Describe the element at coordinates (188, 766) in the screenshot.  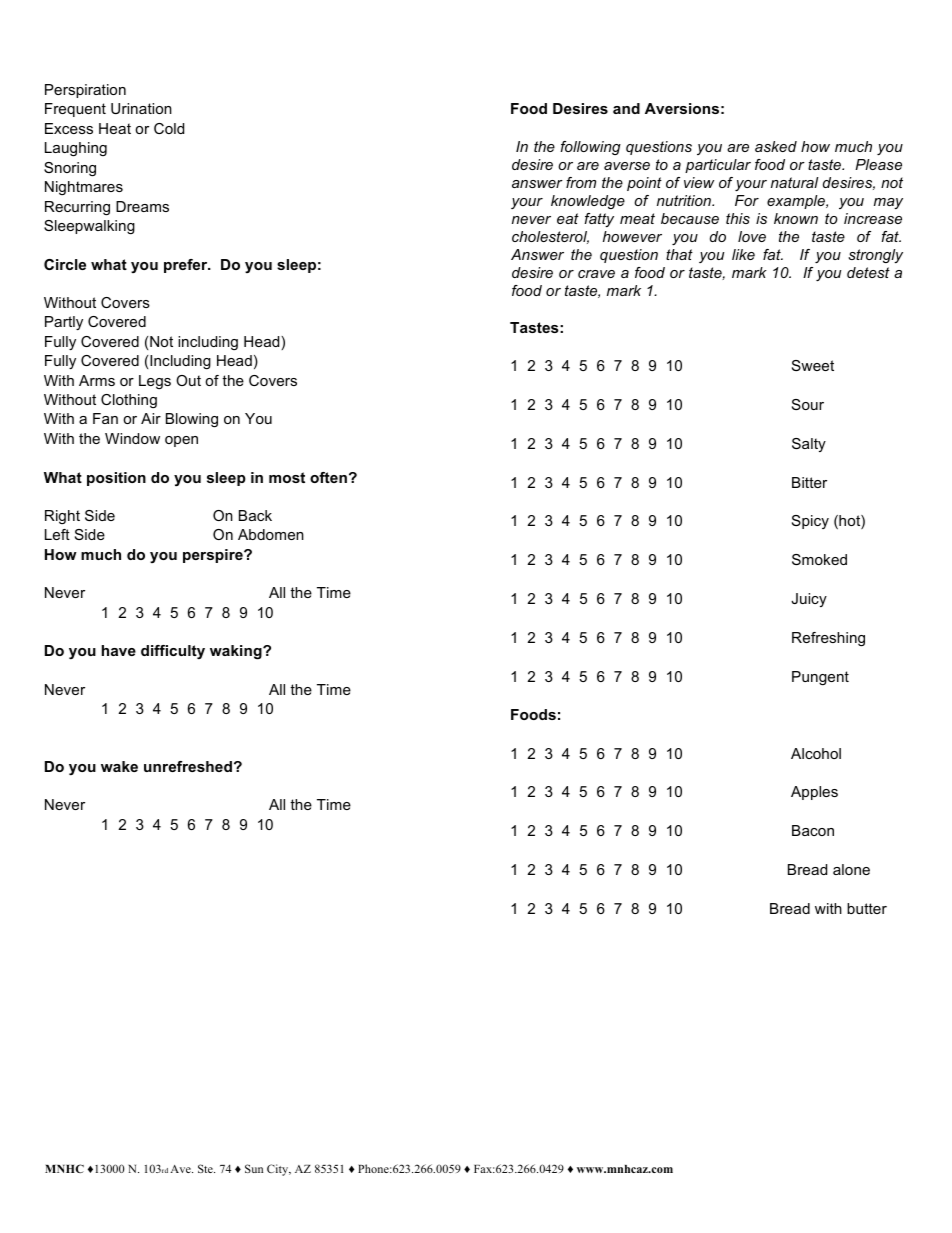
I see `unrefreshed` at that location.
